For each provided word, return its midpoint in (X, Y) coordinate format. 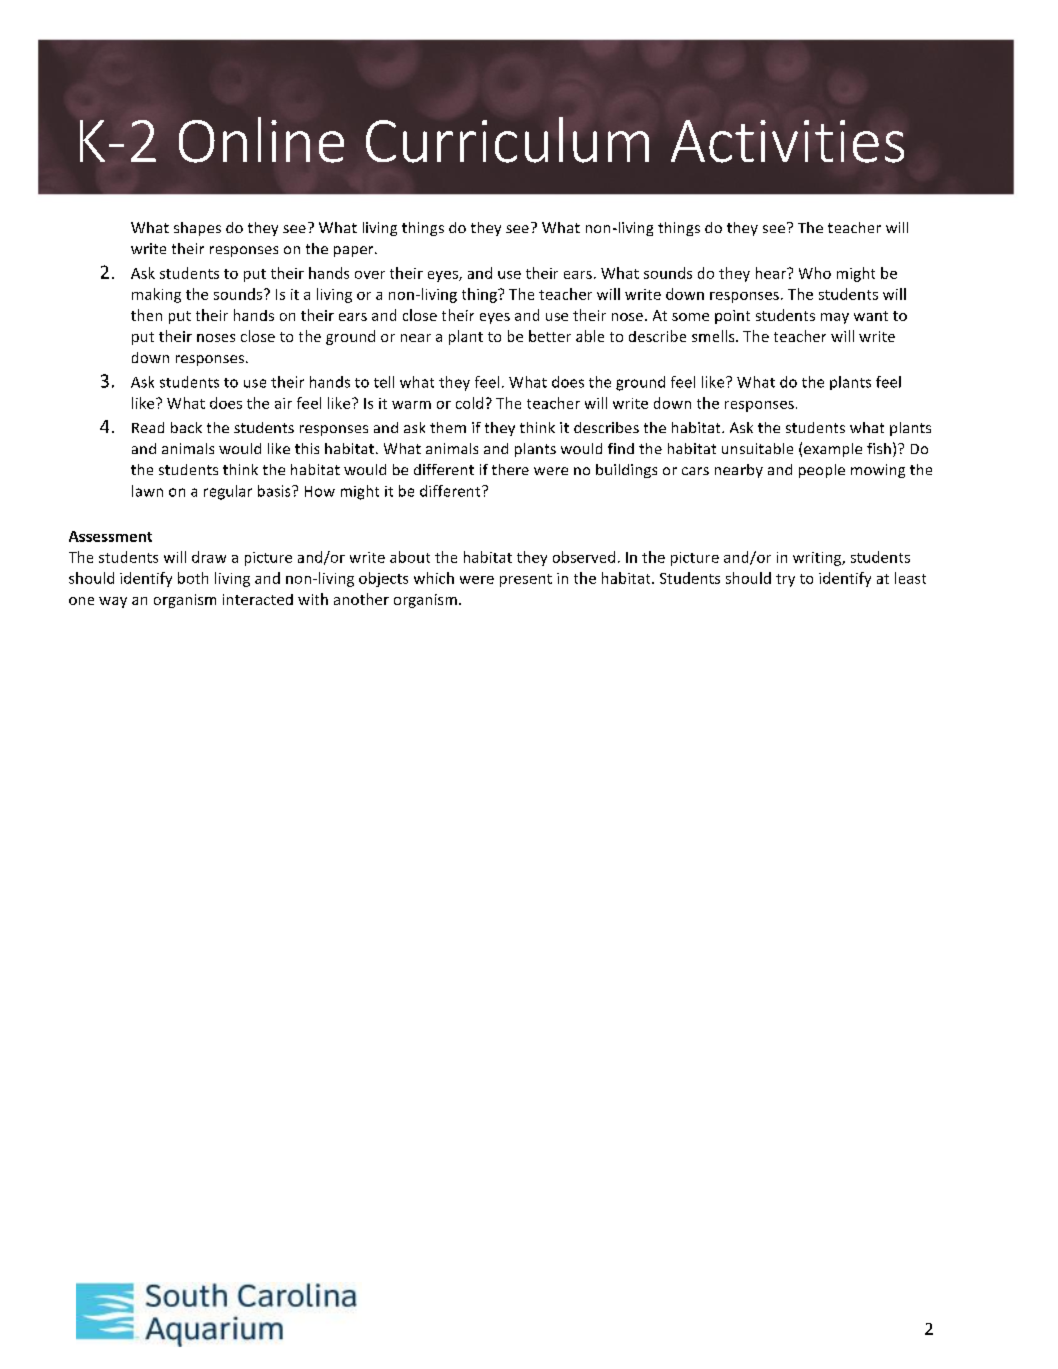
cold (469, 403)
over (370, 275)
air (283, 403)
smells (714, 336)
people (822, 471)
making (156, 295)
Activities (787, 141)
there (510, 469)
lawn (147, 491)
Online (261, 140)
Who (815, 273)
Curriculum (507, 140)
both (193, 578)
